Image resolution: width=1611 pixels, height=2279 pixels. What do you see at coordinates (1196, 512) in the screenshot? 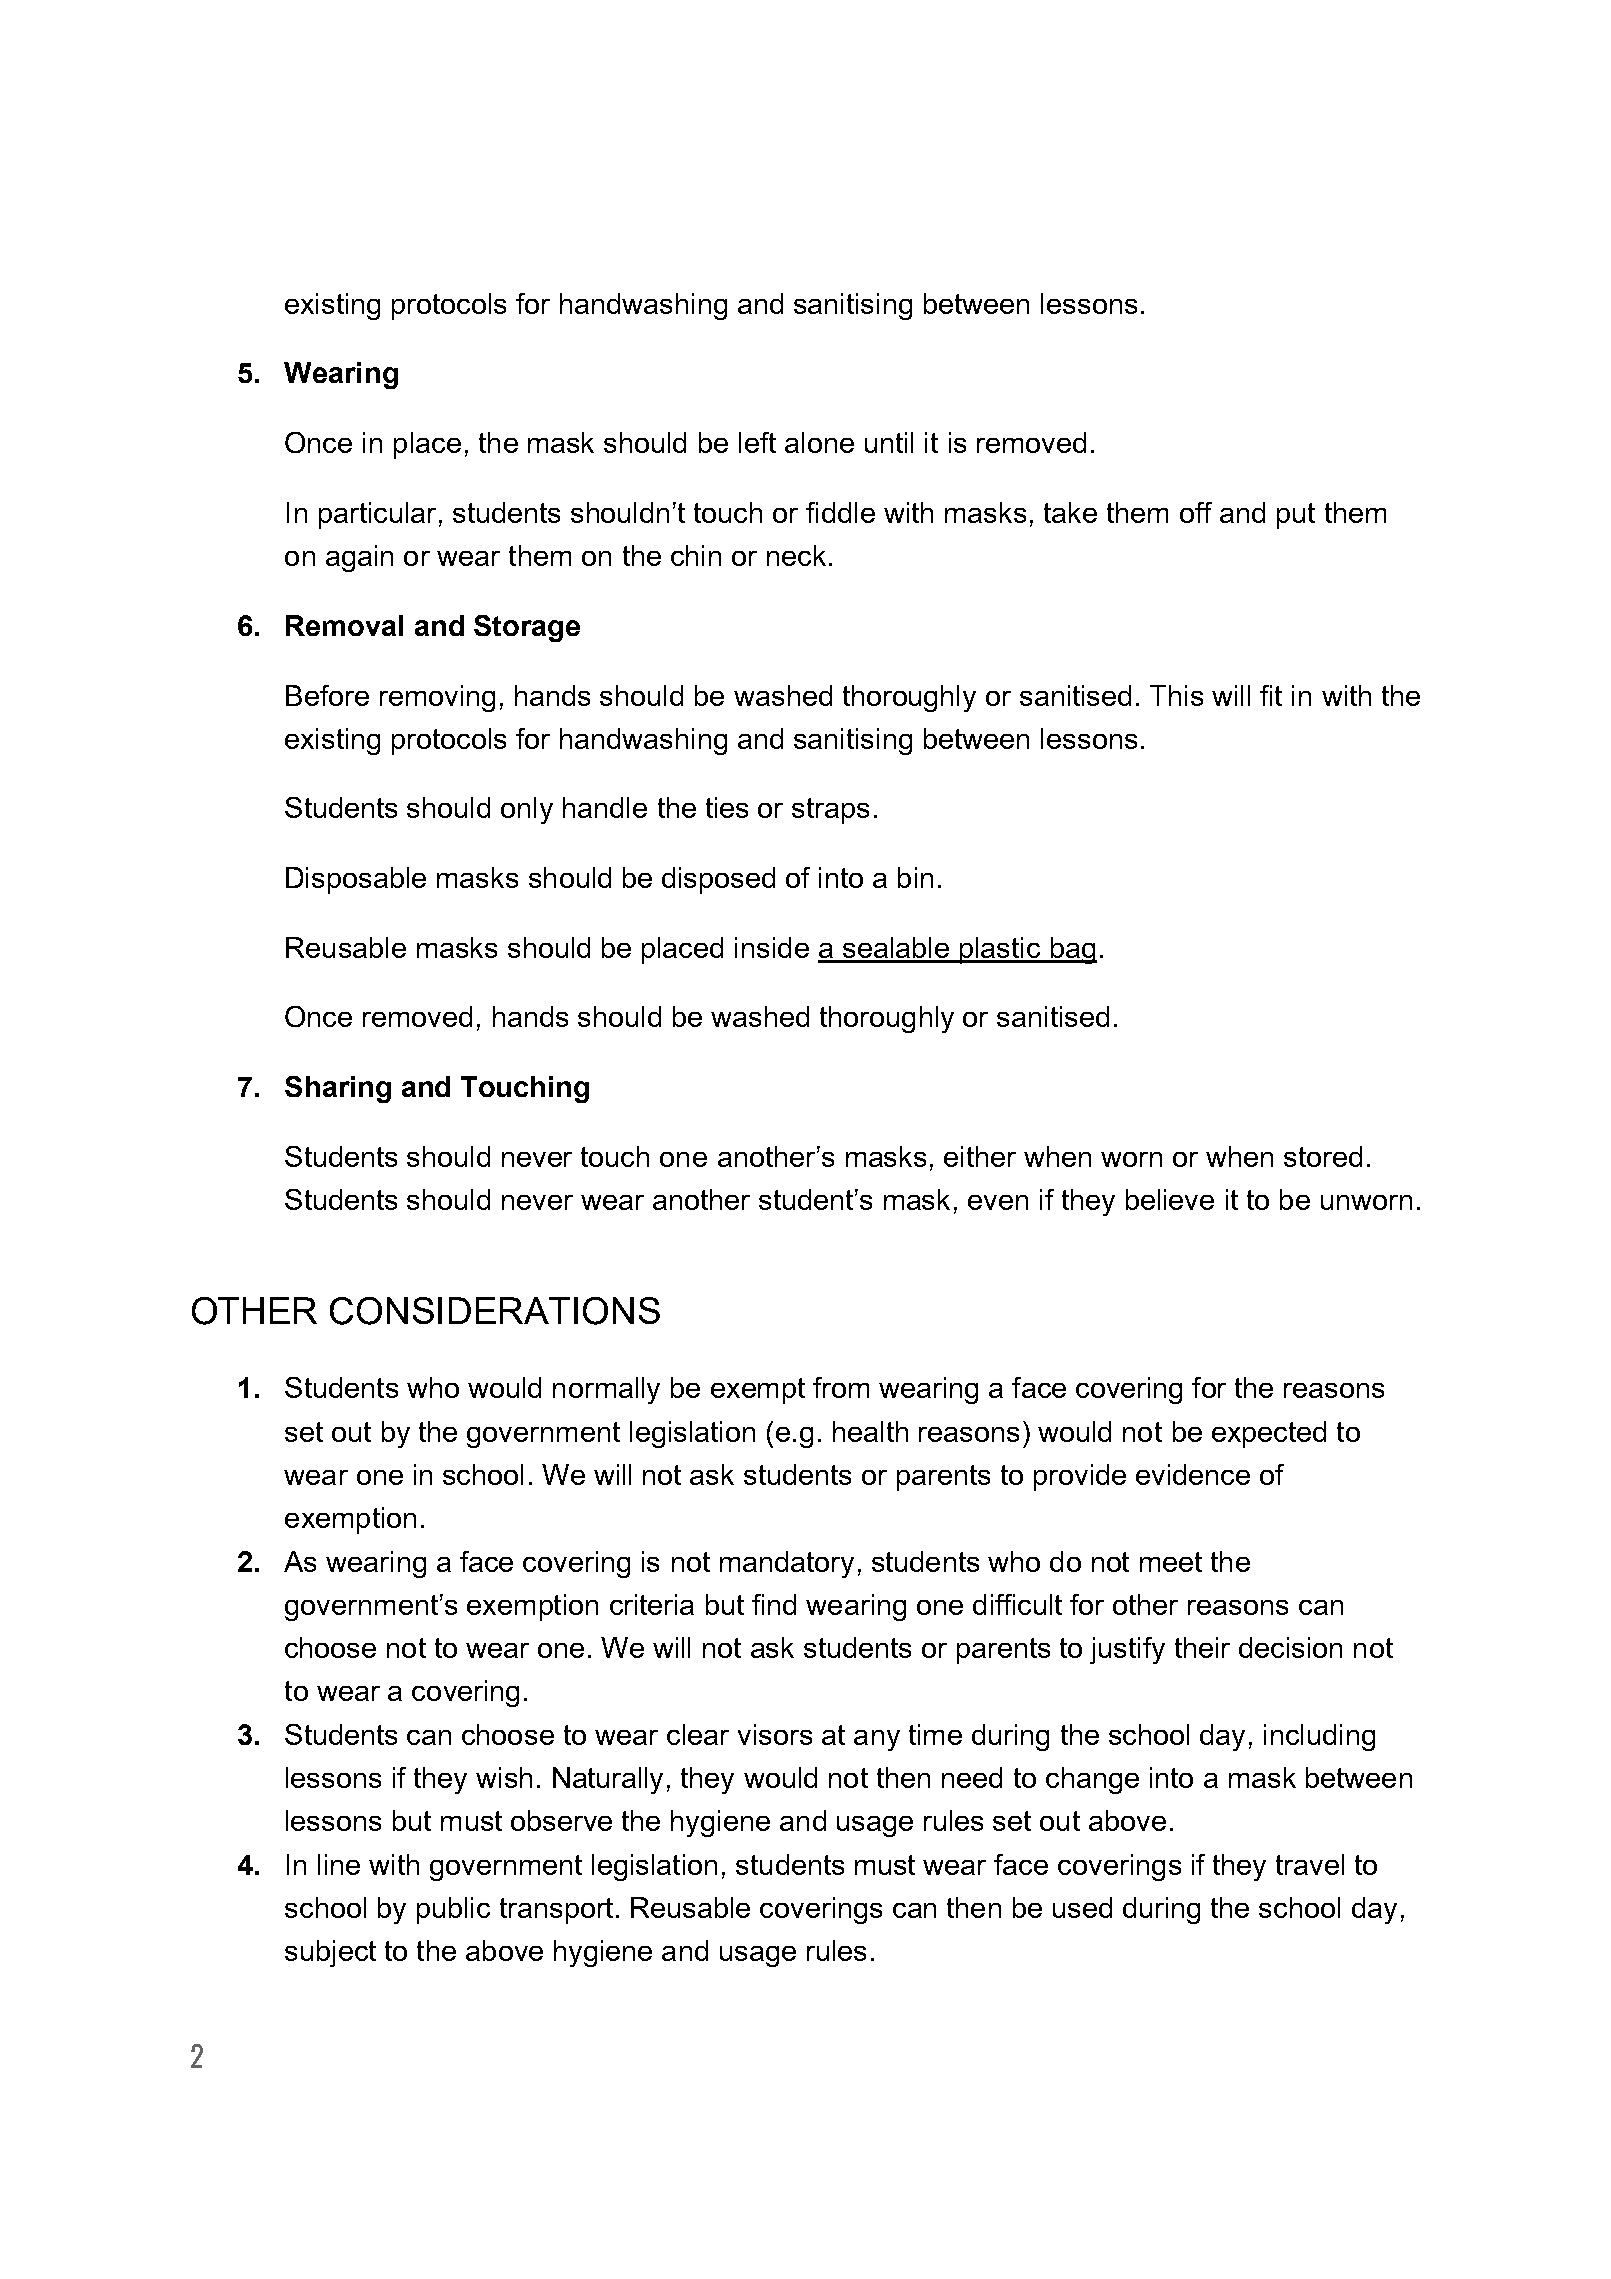
I see `off` at bounding box center [1196, 512].
